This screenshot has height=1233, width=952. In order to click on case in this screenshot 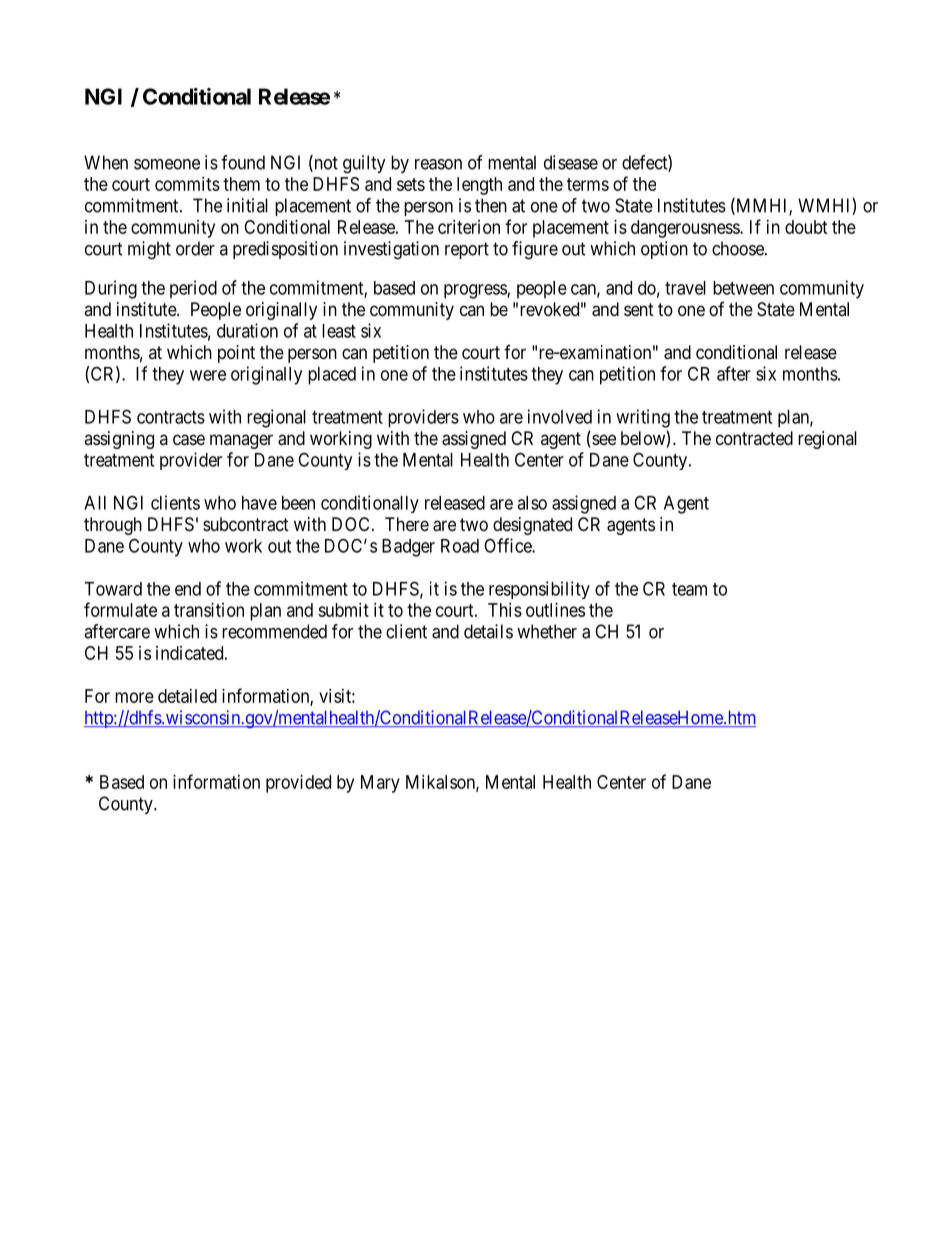, I will do `click(189, 440)`.
